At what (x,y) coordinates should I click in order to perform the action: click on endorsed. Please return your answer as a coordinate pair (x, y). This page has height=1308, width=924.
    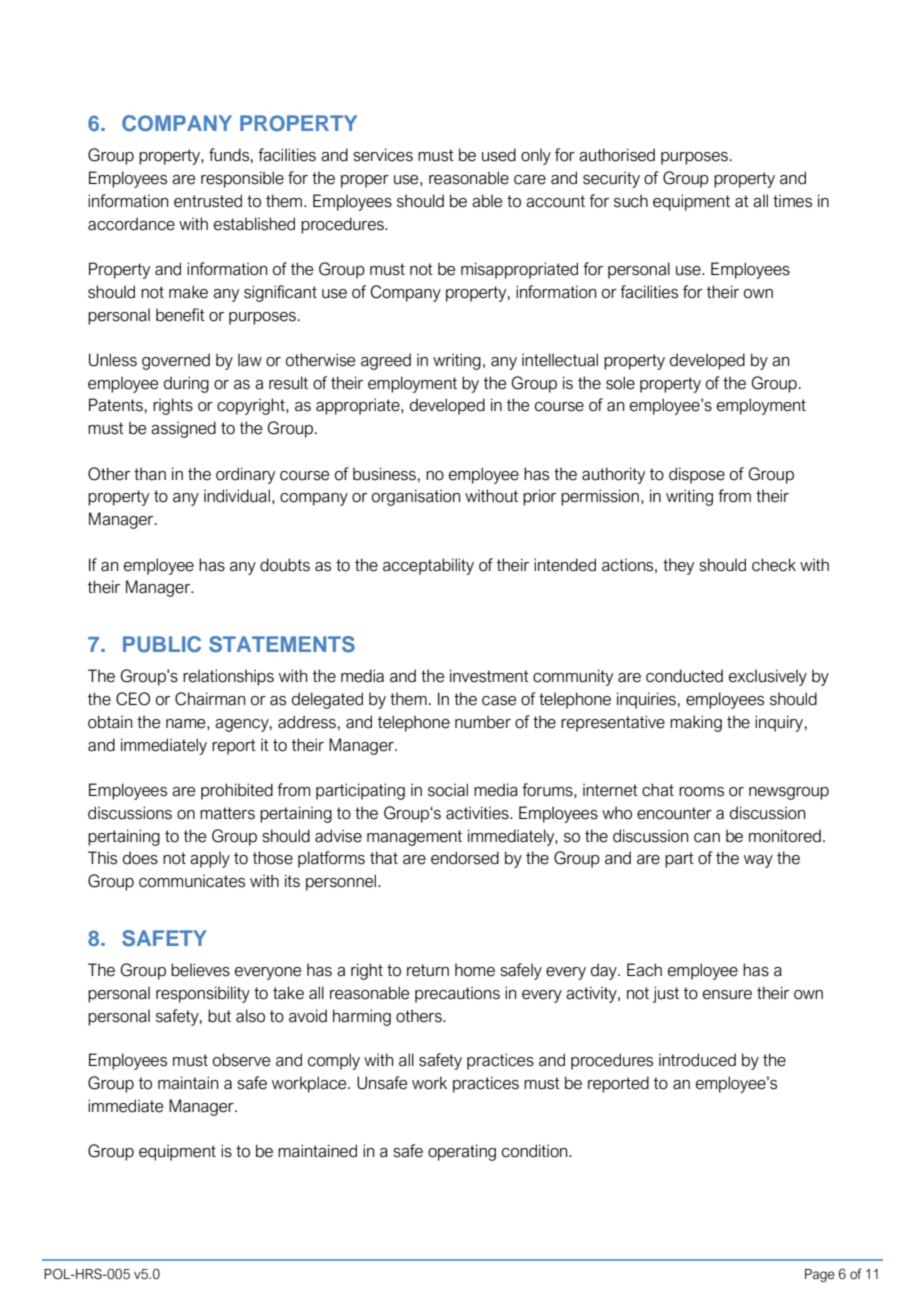
    Looking at the image, I should click on (465, 858).
